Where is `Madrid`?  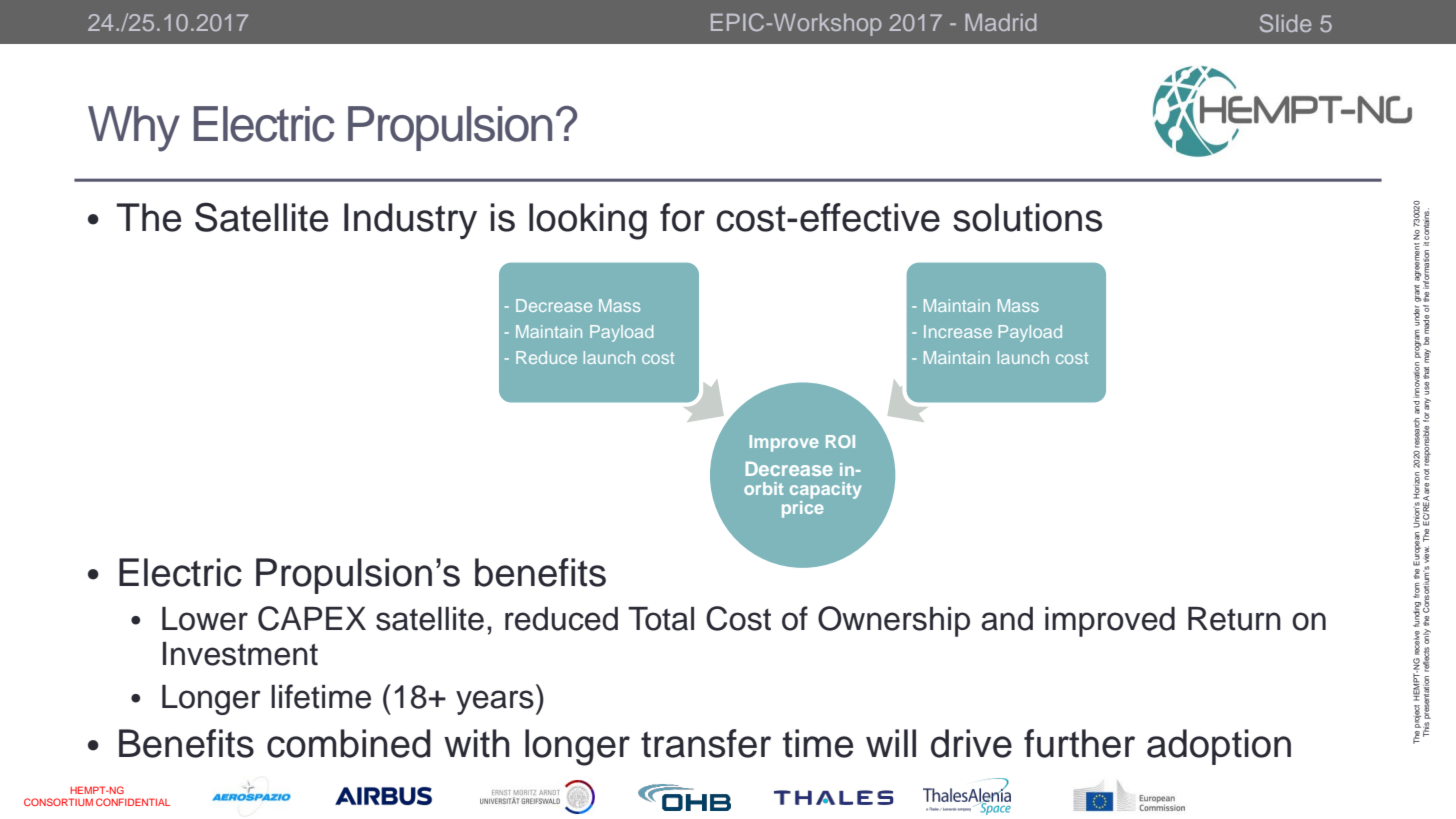 Madrid is located at coordinates (1000, 22).
